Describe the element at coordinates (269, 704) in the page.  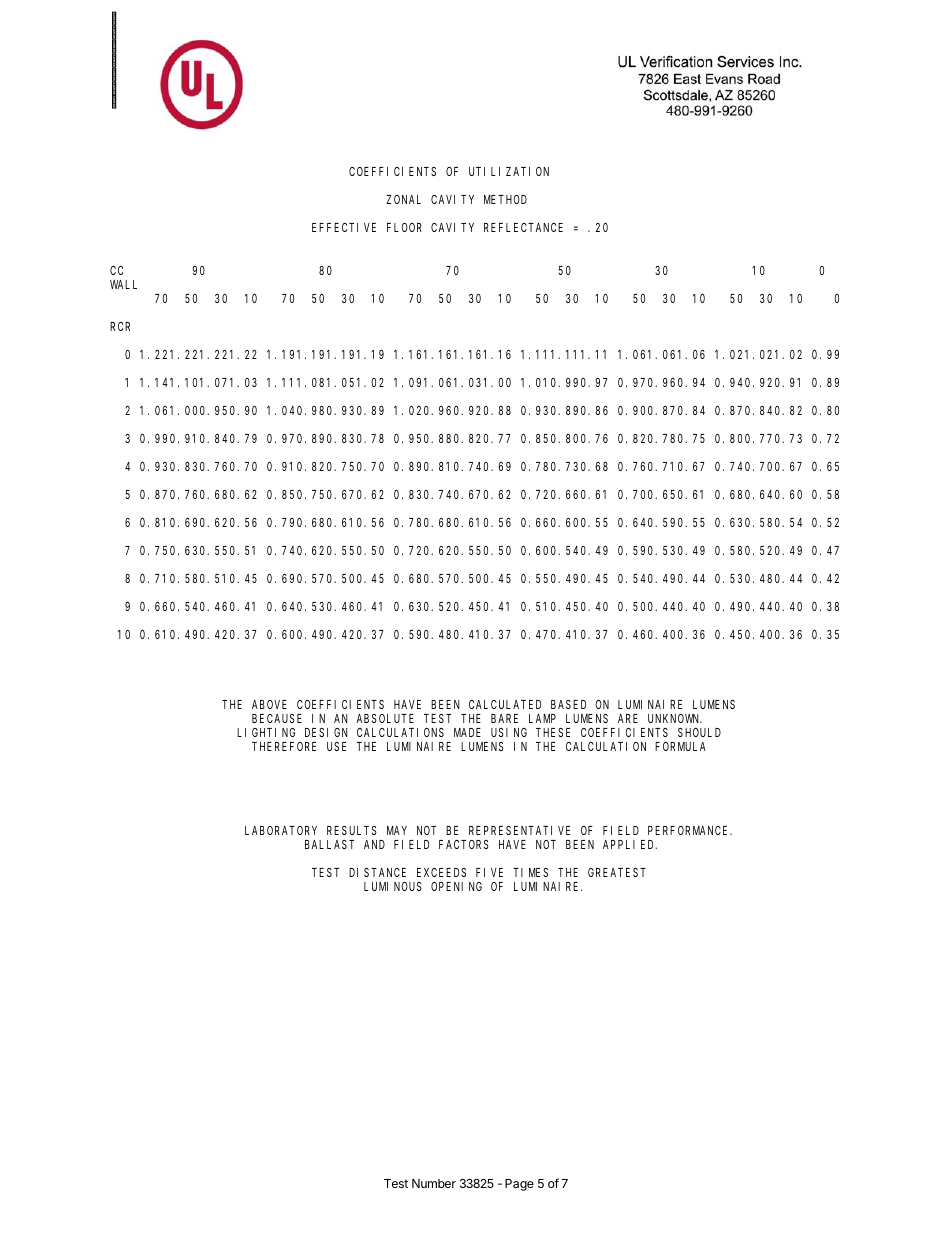
I see `ABOVE` at that location.
